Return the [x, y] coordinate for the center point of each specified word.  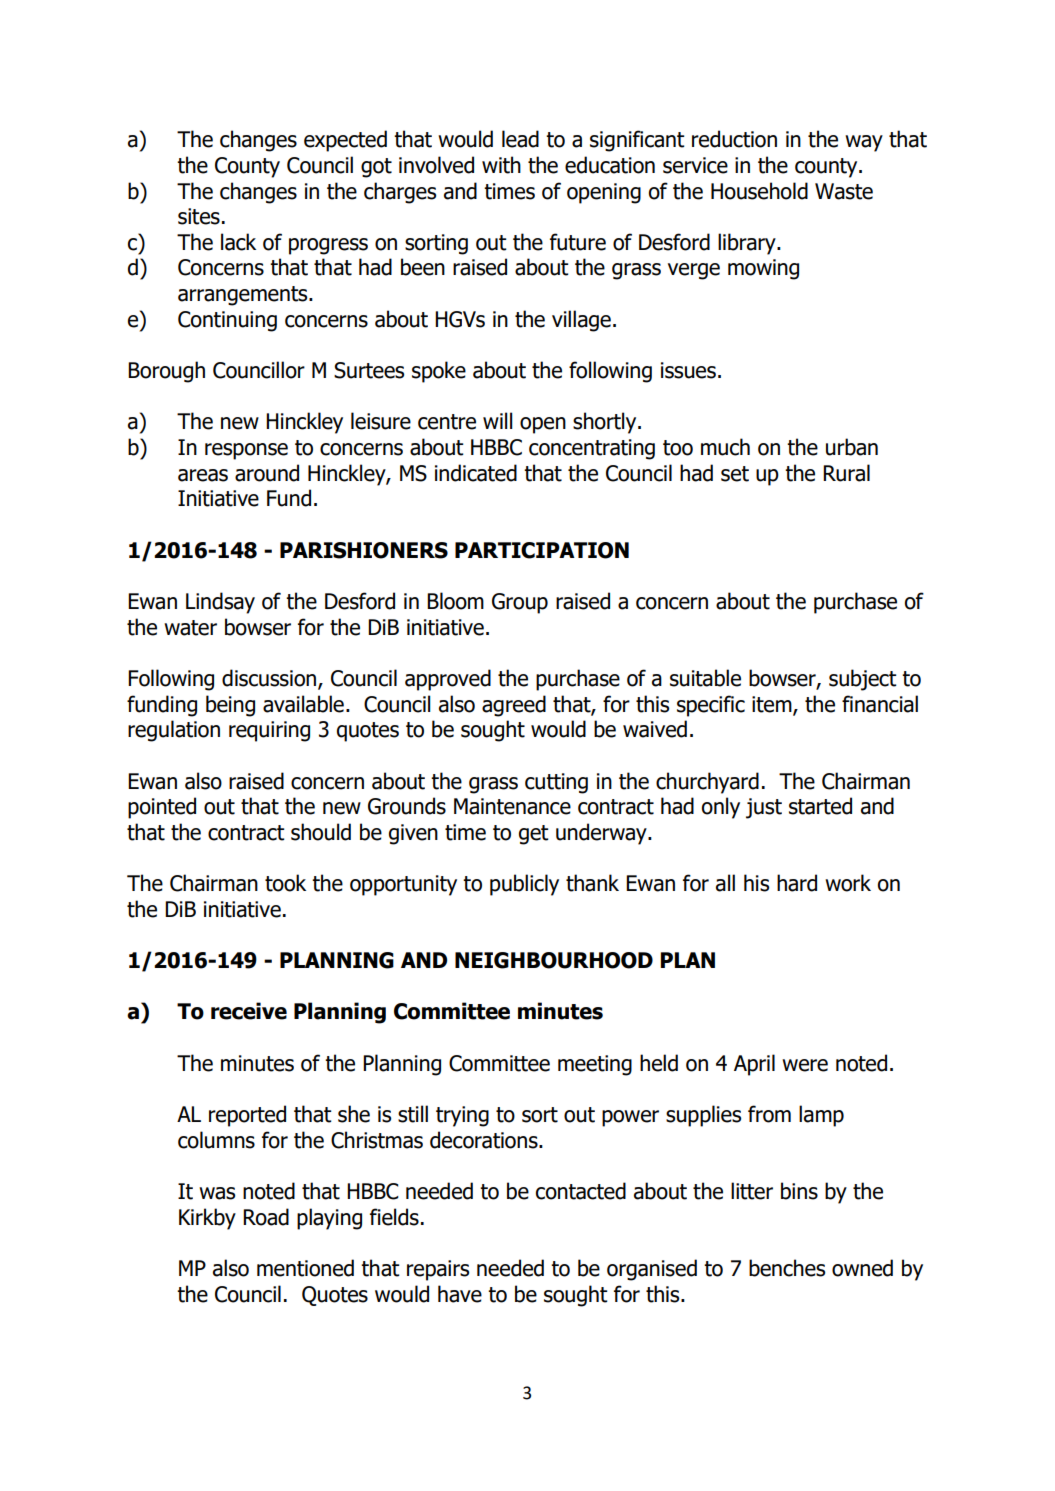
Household [759, 191]
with [501, 165]
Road [266, 1217]
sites [199, 216]
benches [787, 1268]
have [460, 1294]
